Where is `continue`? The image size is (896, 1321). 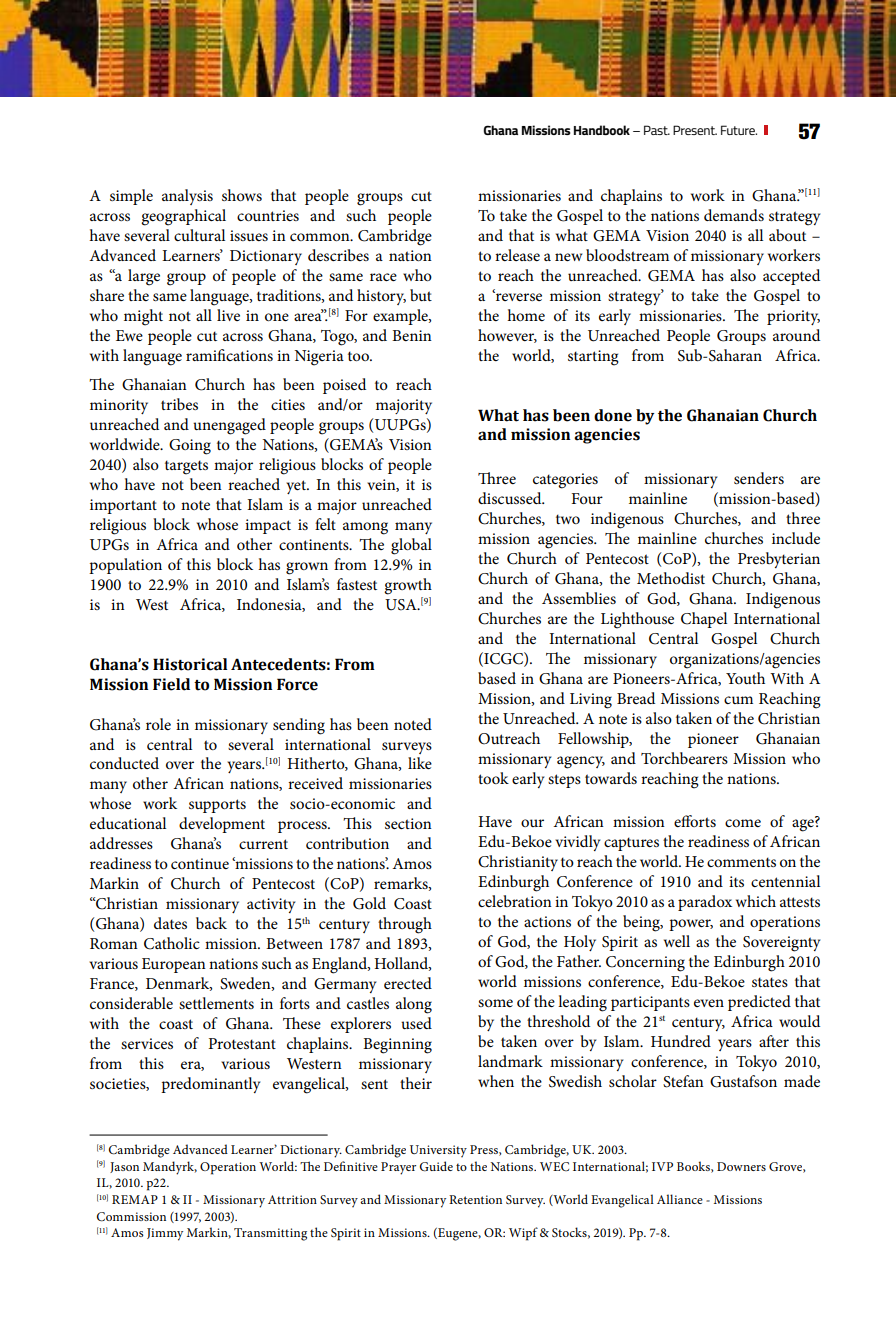 continue is located at coordinates (200, 863).
